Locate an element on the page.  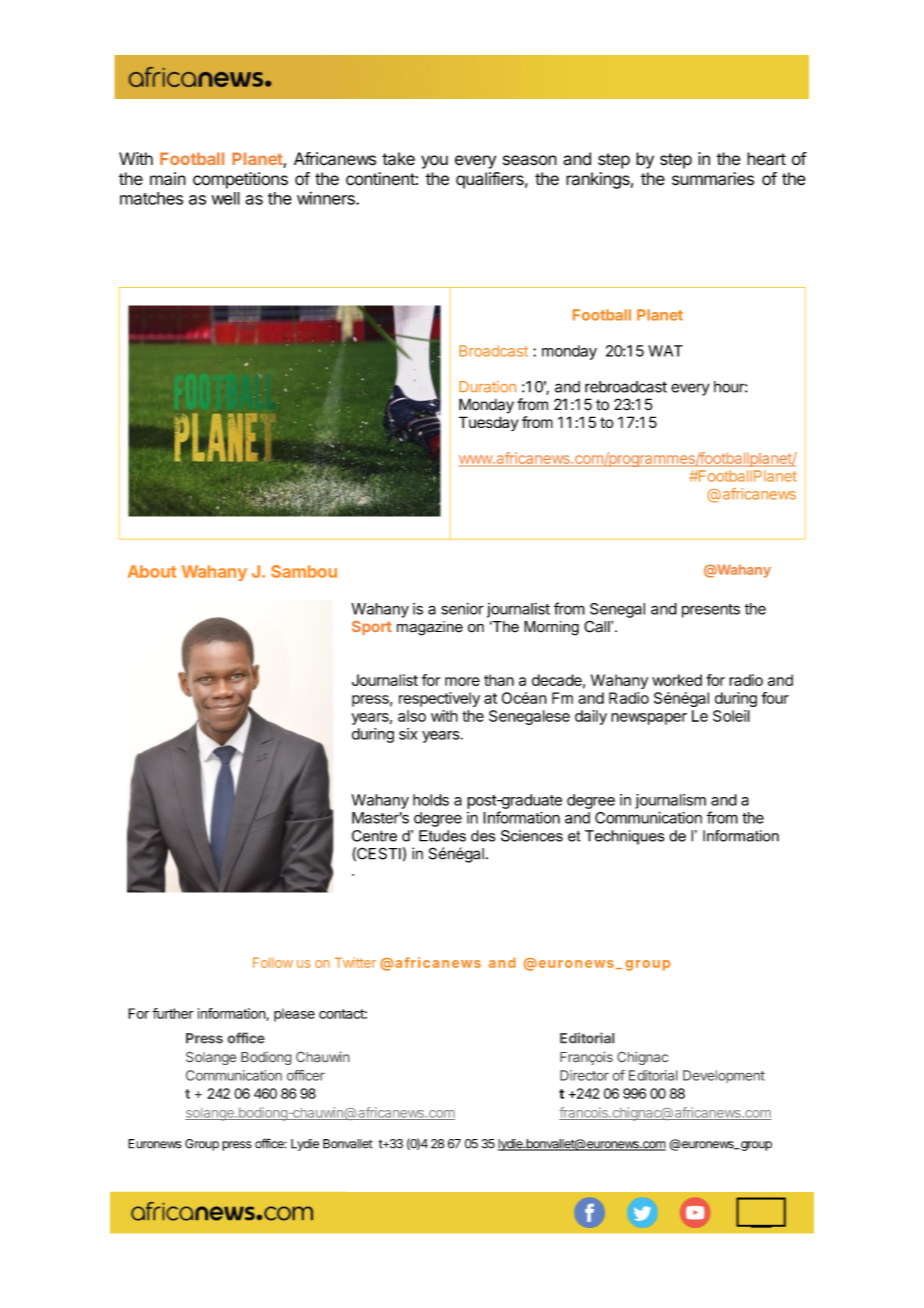
About is located at coordinates (152, 571).
